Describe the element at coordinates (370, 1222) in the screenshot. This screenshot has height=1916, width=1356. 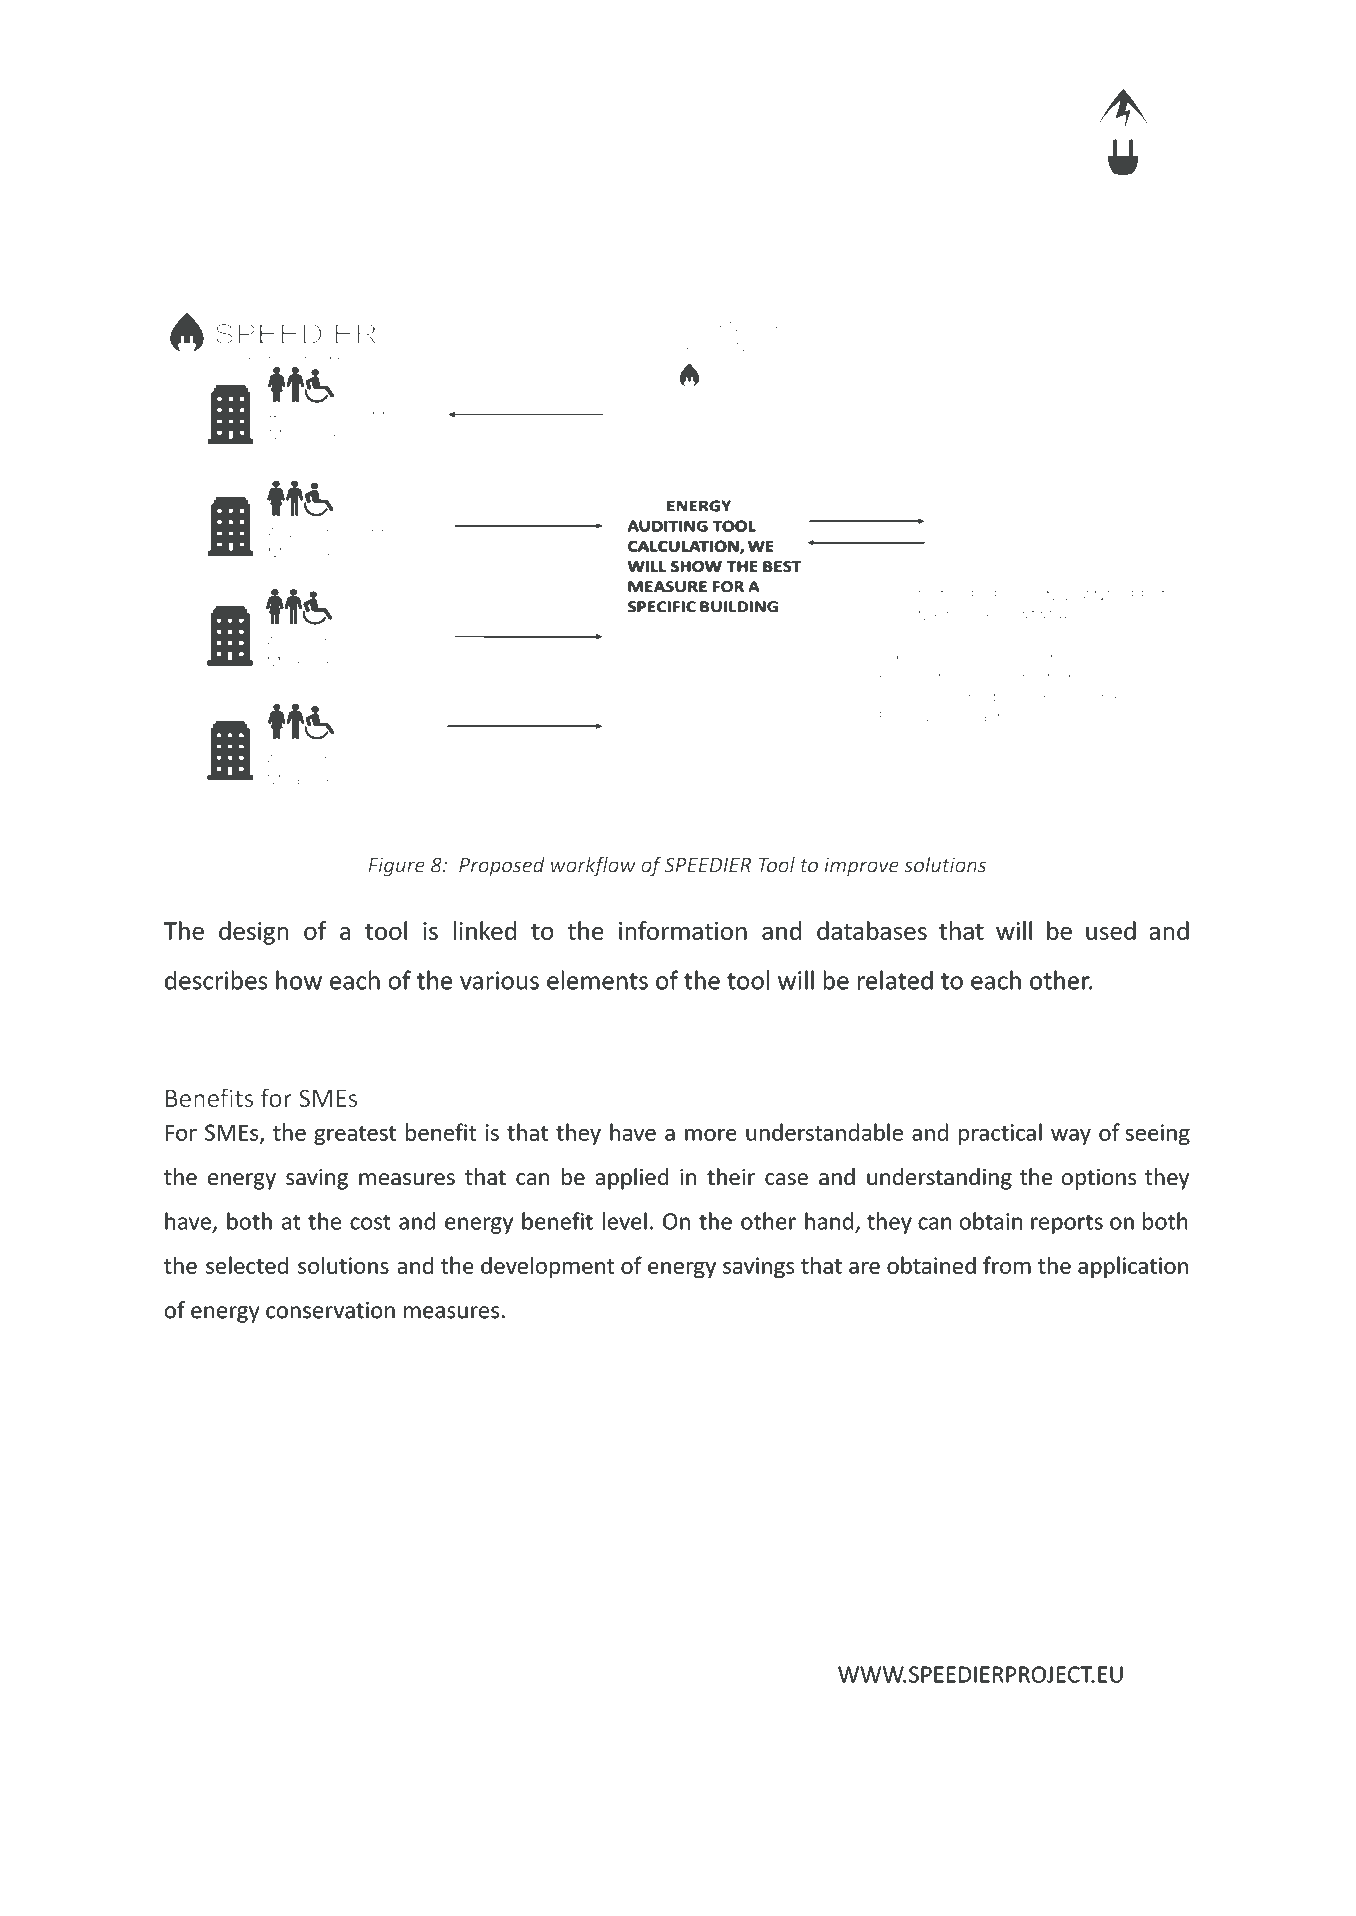
I see `cost` at that location.
